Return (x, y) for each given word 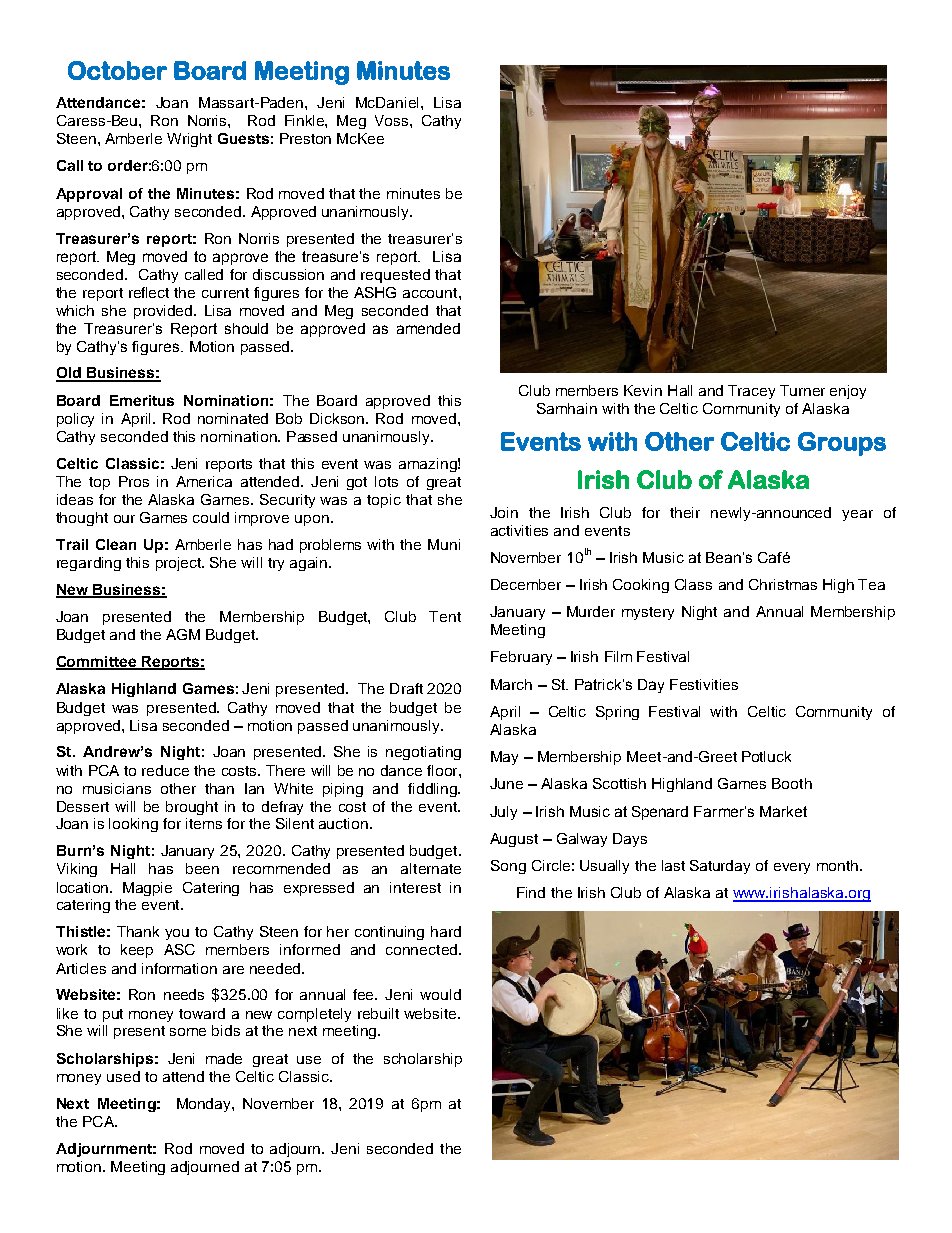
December (526, 584)
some (188, 1032)
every (792, 868)
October (117, 70)
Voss (393, 120)
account (431, 293)
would (440, 994)
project (179, 564)
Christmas (783, 584)
